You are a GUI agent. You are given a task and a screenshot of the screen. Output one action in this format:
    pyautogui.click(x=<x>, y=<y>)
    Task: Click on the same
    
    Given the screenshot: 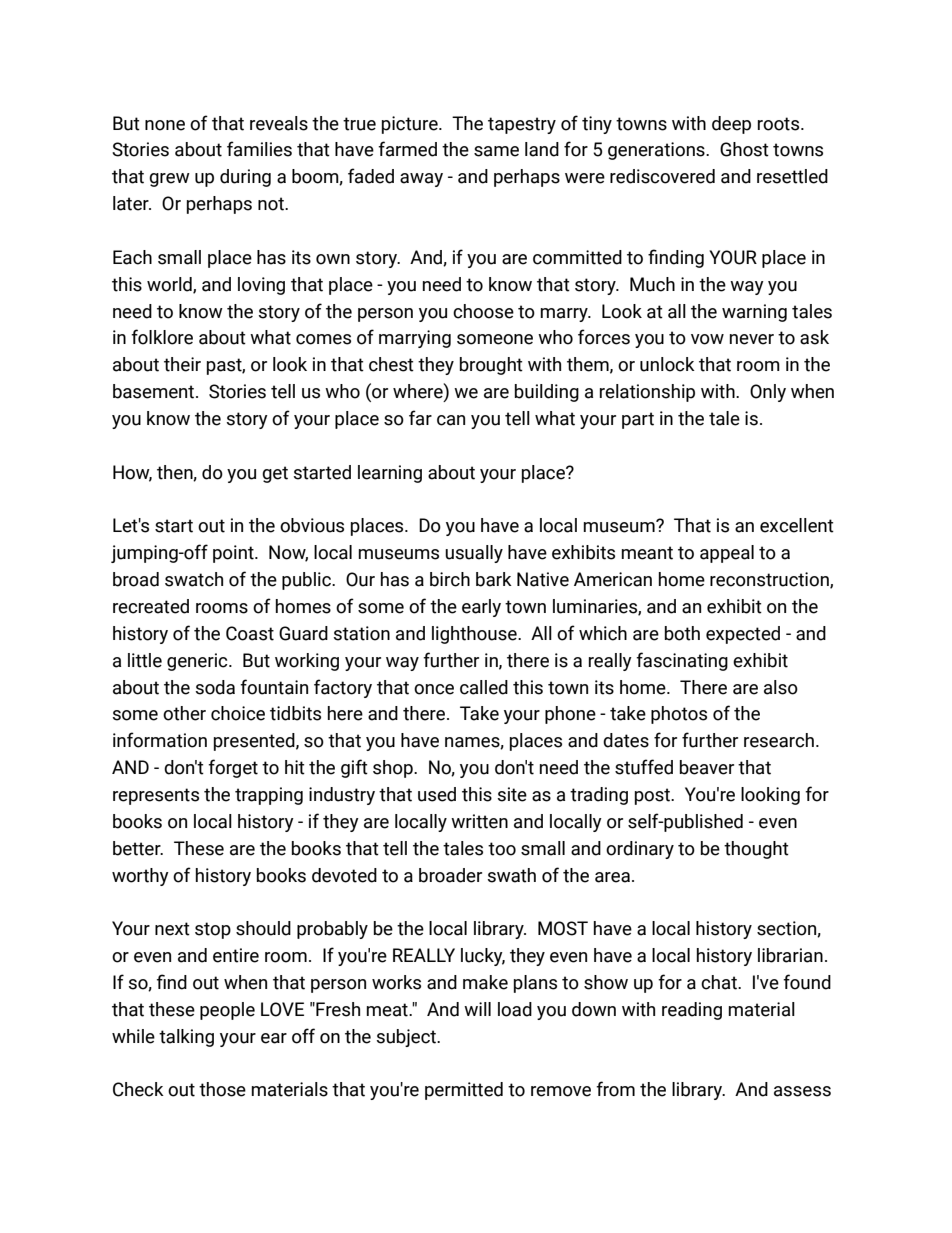 What is the action you would take?
    pyautogui.click(x=496, y=151)
